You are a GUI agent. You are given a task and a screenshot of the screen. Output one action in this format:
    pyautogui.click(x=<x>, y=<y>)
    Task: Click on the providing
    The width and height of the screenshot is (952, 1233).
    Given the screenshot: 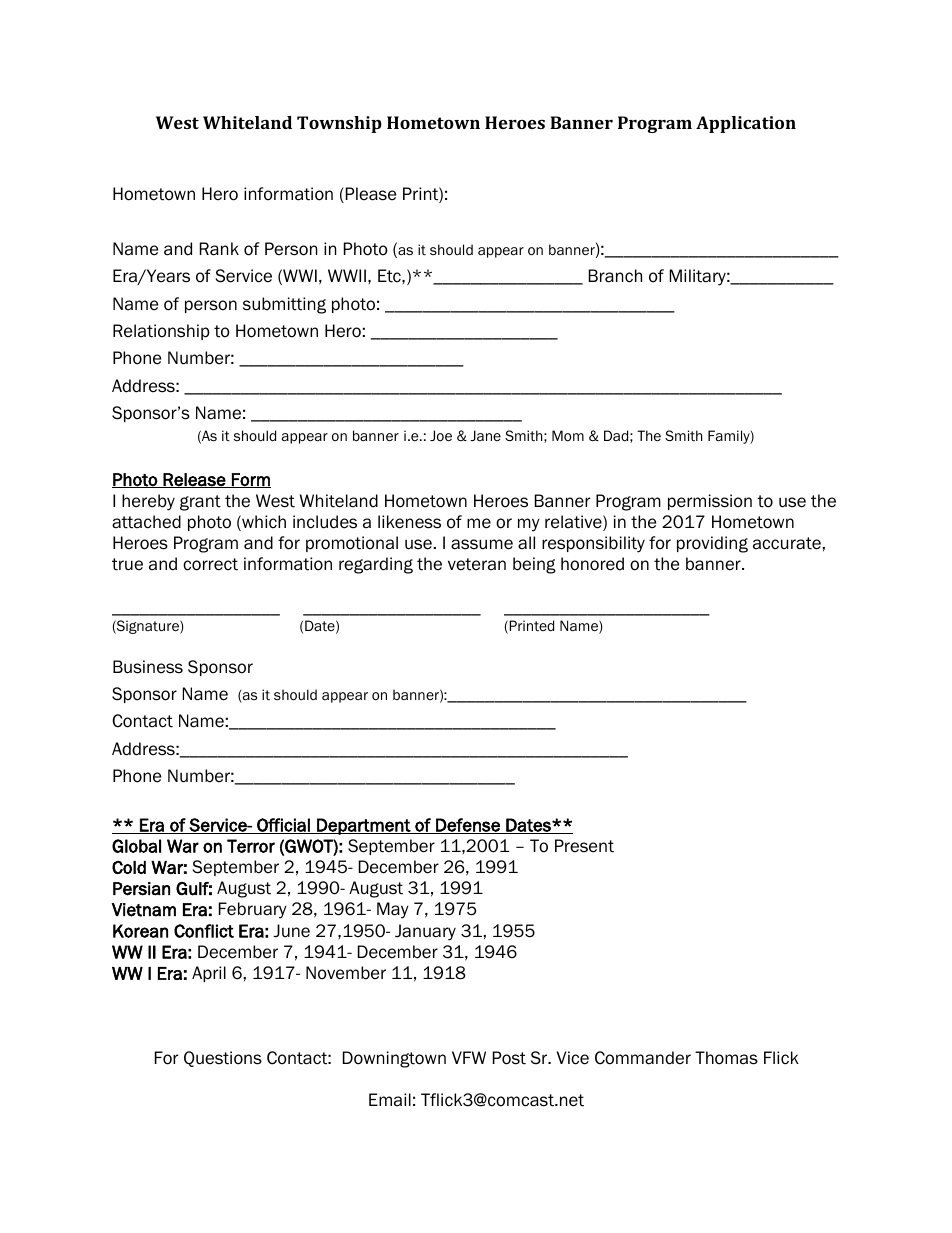 What is the action you would take?
    pyautogui.click(x=712, y=544)
